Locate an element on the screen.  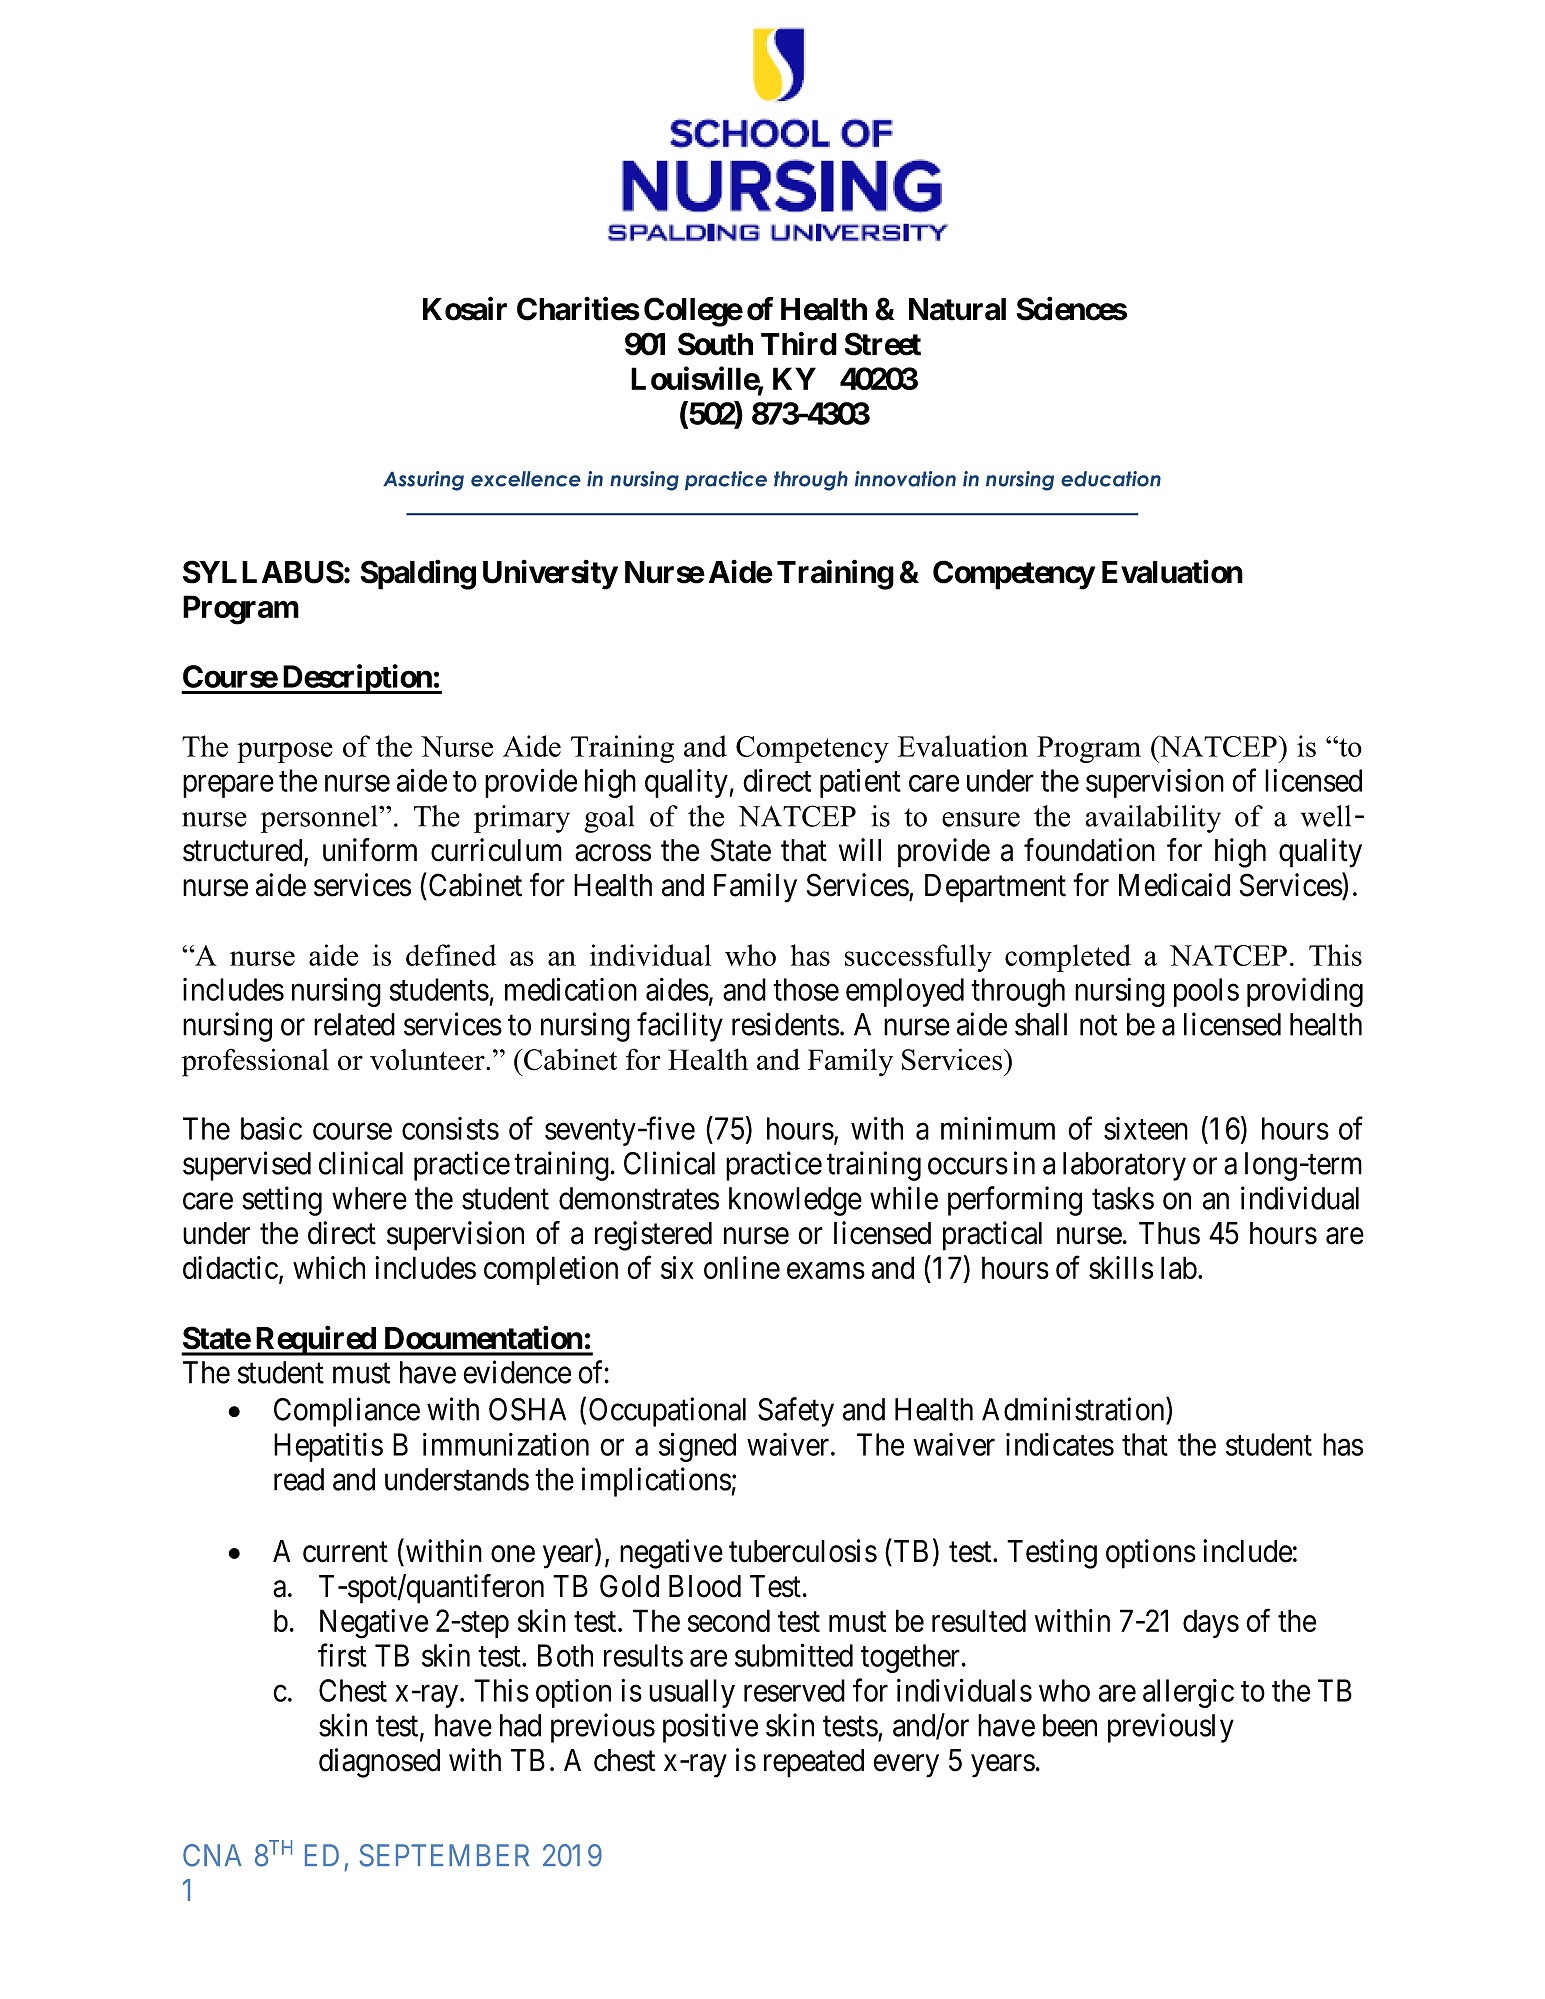
education is located at coordinates (1111, 479).
